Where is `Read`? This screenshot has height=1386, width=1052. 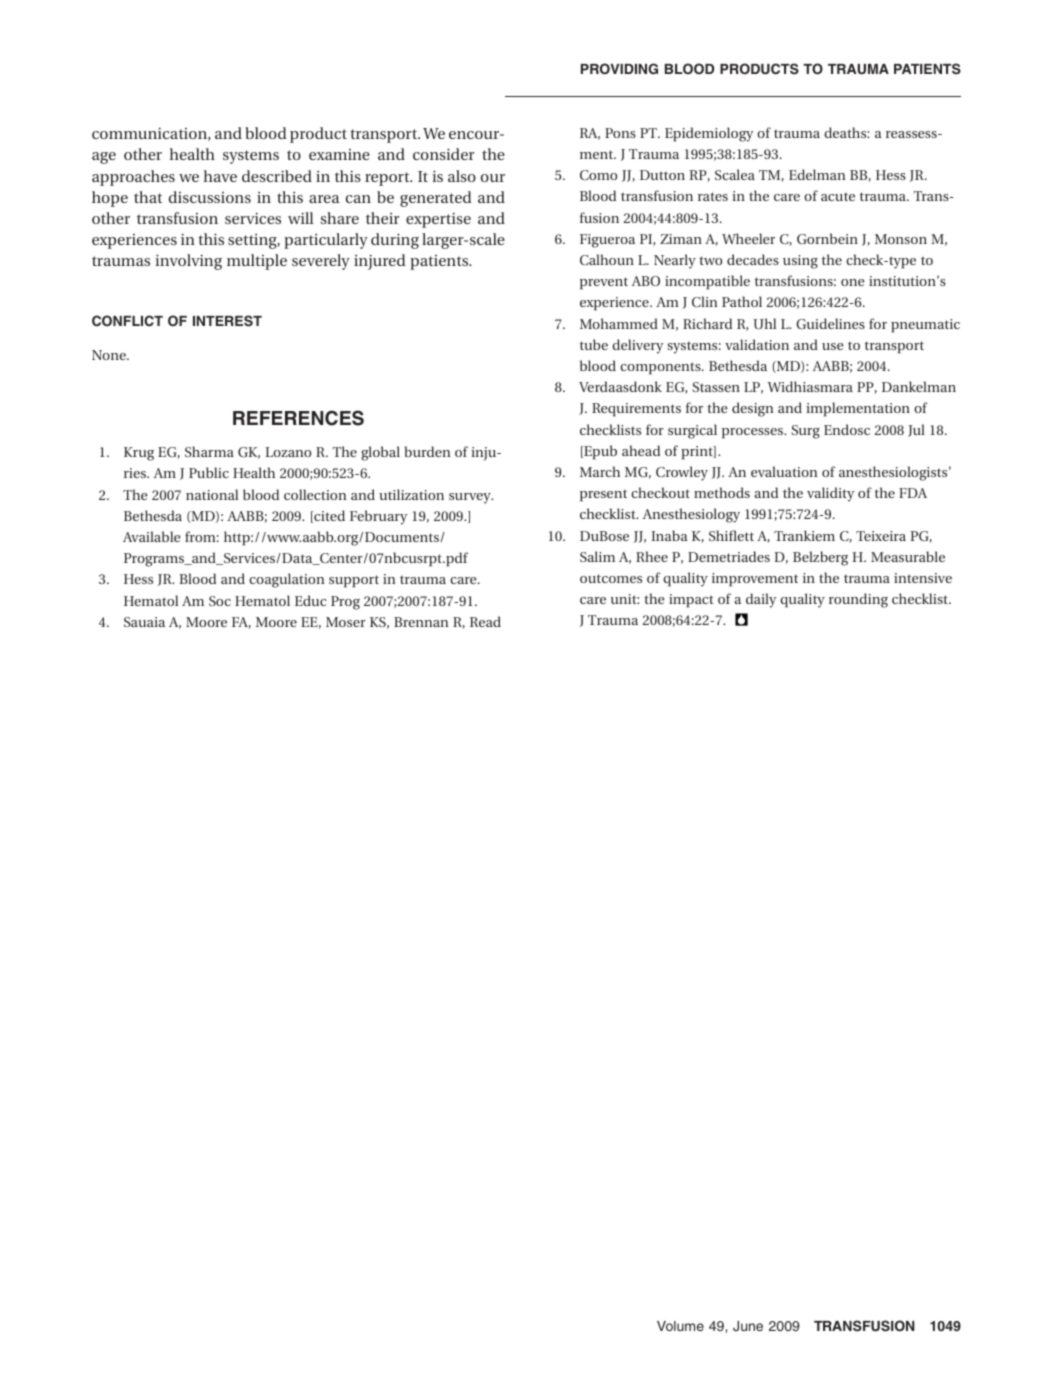
Read is located at coordinates (485, 621).
